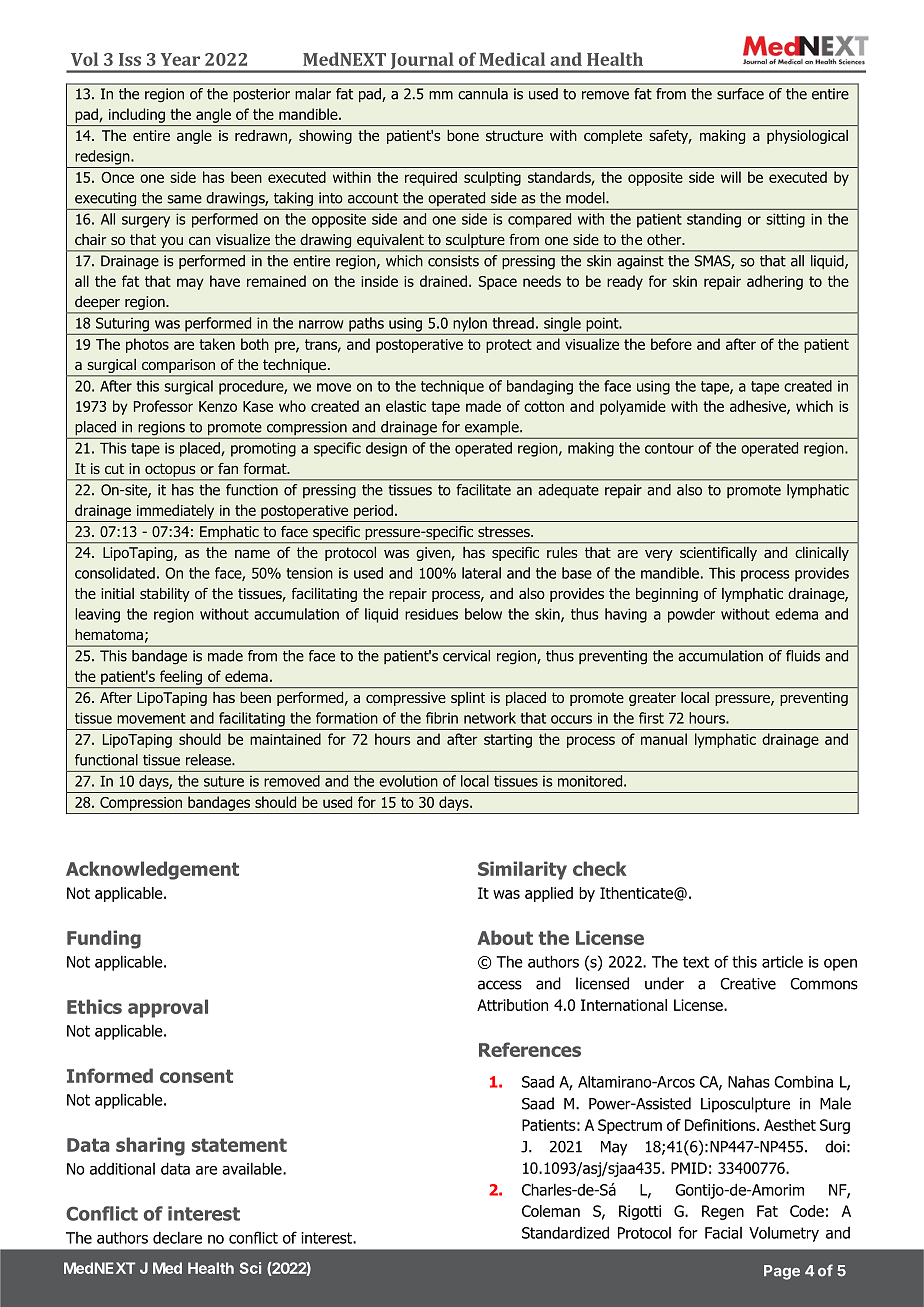 Image resolution: width=924 pixels, height=1307 pixels. What do you see at coordinates (483, 94) in the screenshot?
I see `cannula` at bounding box center [483, 94].
